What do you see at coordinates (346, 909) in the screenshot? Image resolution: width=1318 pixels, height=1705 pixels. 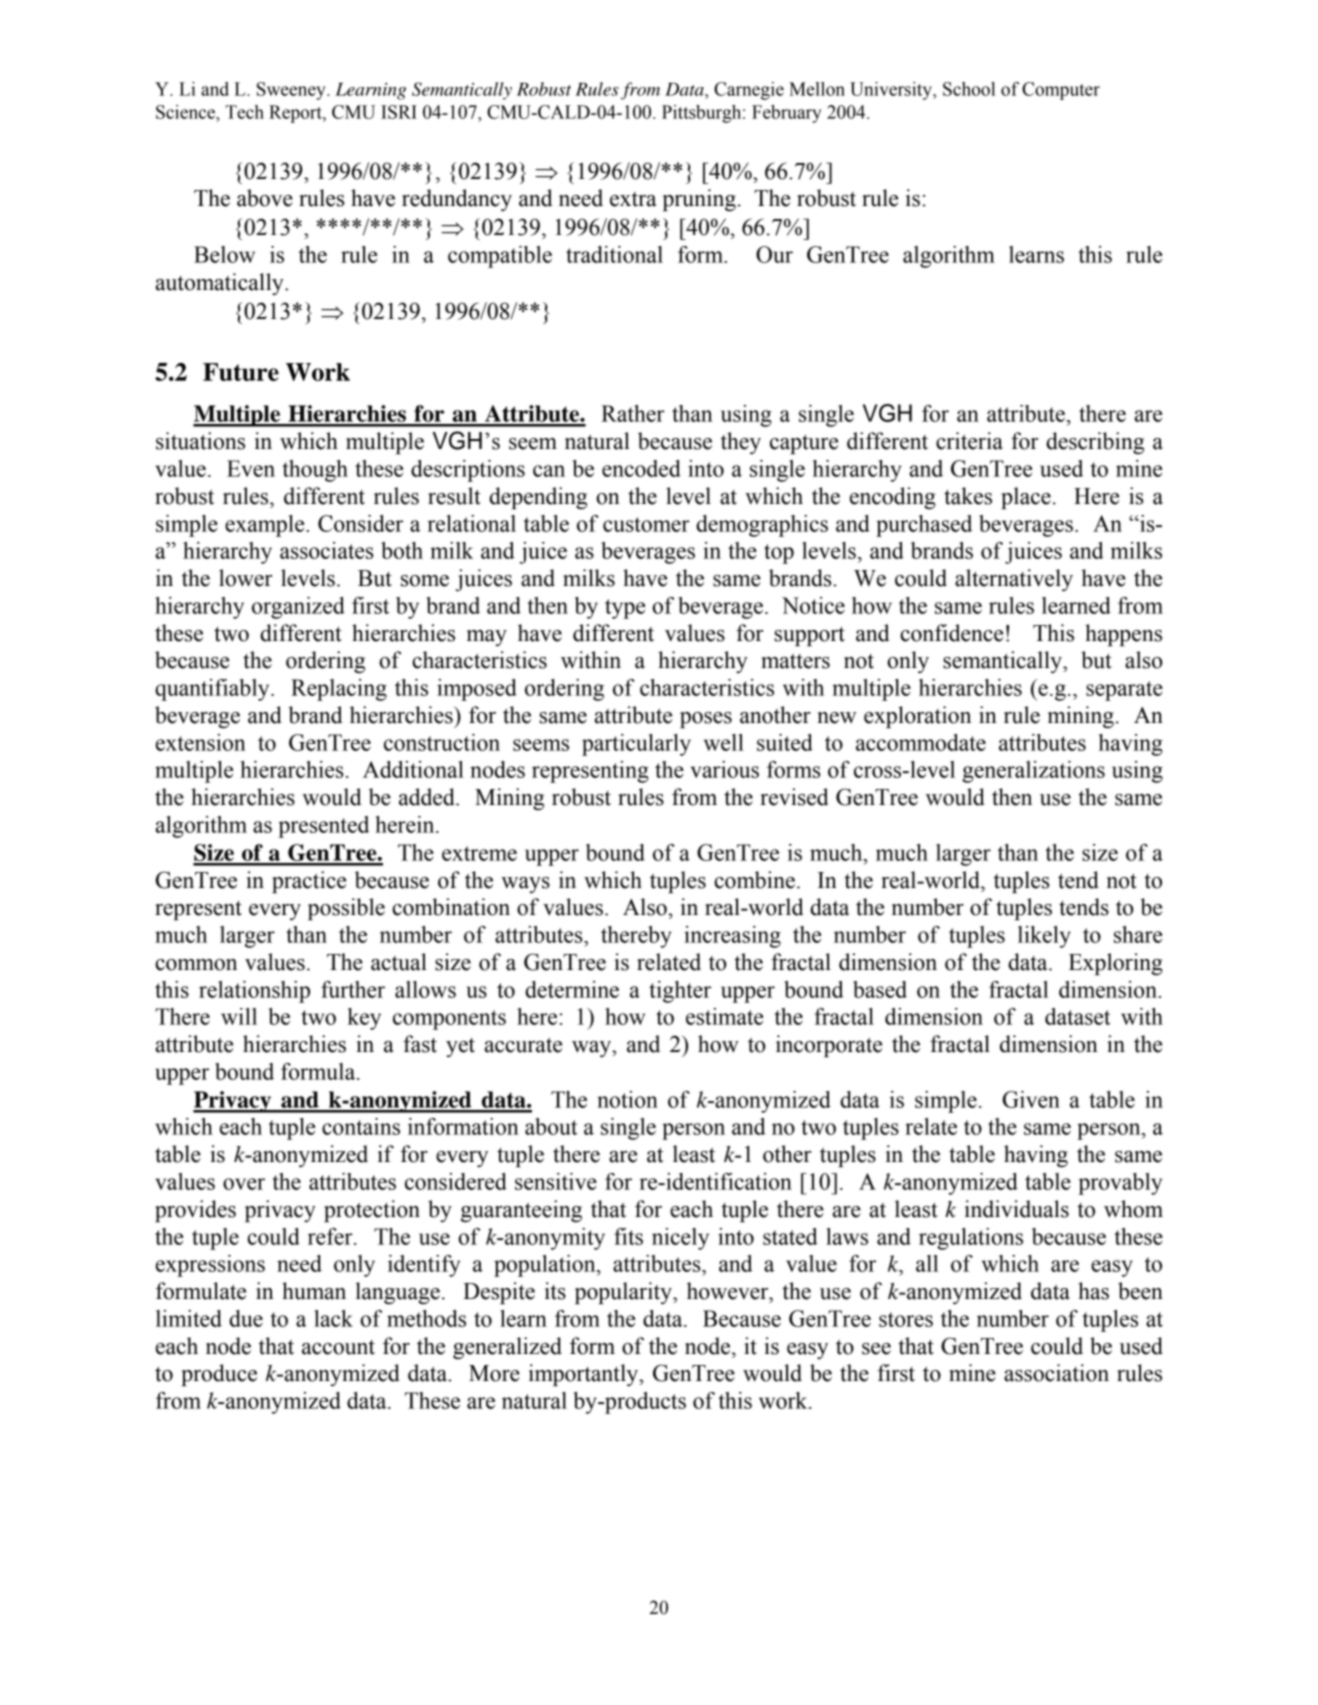 I see `possible` at bounding box center [346, 909].
